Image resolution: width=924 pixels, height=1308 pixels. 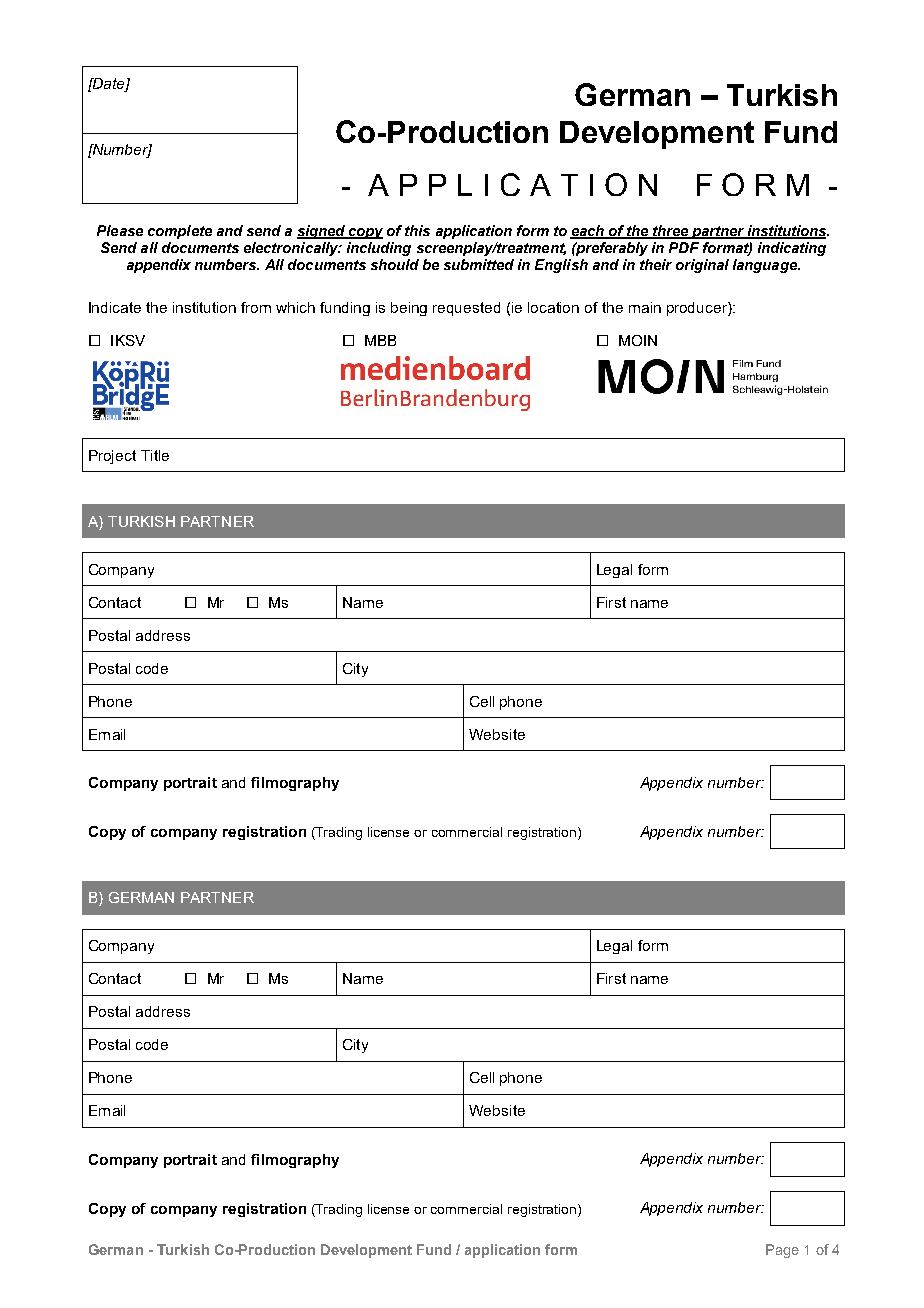 What do you see at coordinates (466, 309) in the document?
I see `requested` at bounding box center [466, 309].
